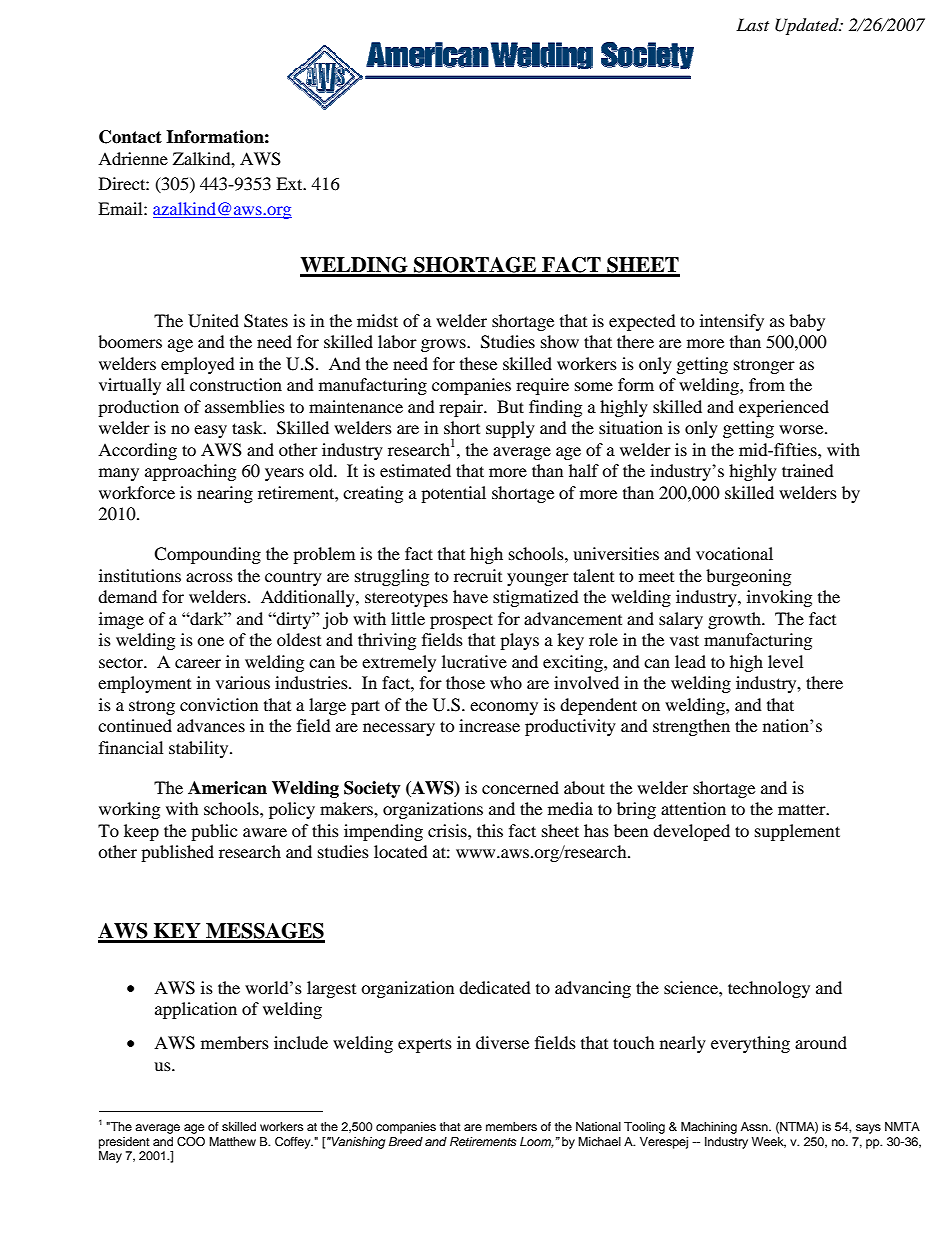  Describe the element at coordinates (808, 26) in the page. I see `Updated` at that location.
